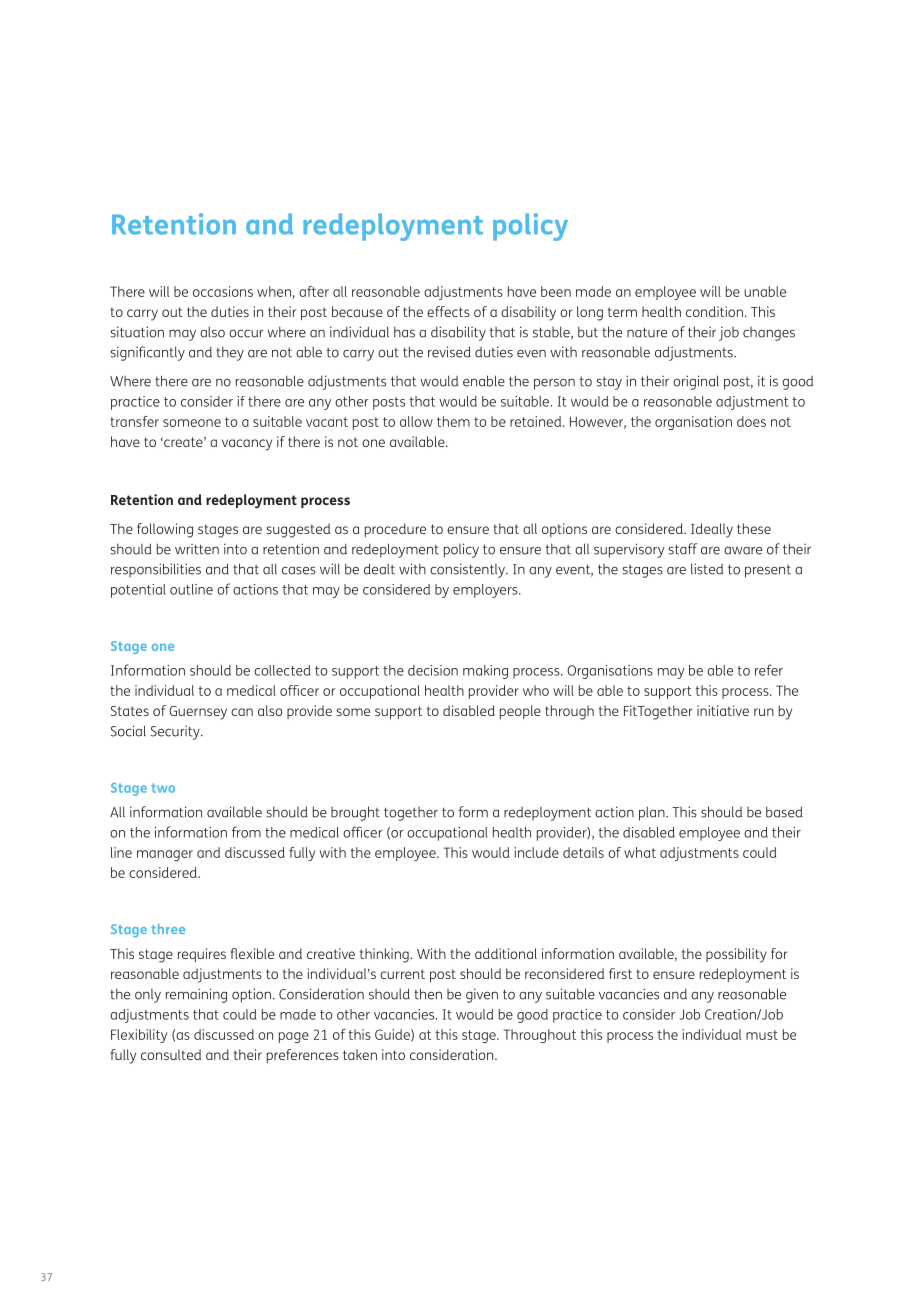 The height and width of the page is (1308, 924). What do you see at coordinates (171, 1054) in the page?
I see `consulted` at bounding box center [171, 1054].
